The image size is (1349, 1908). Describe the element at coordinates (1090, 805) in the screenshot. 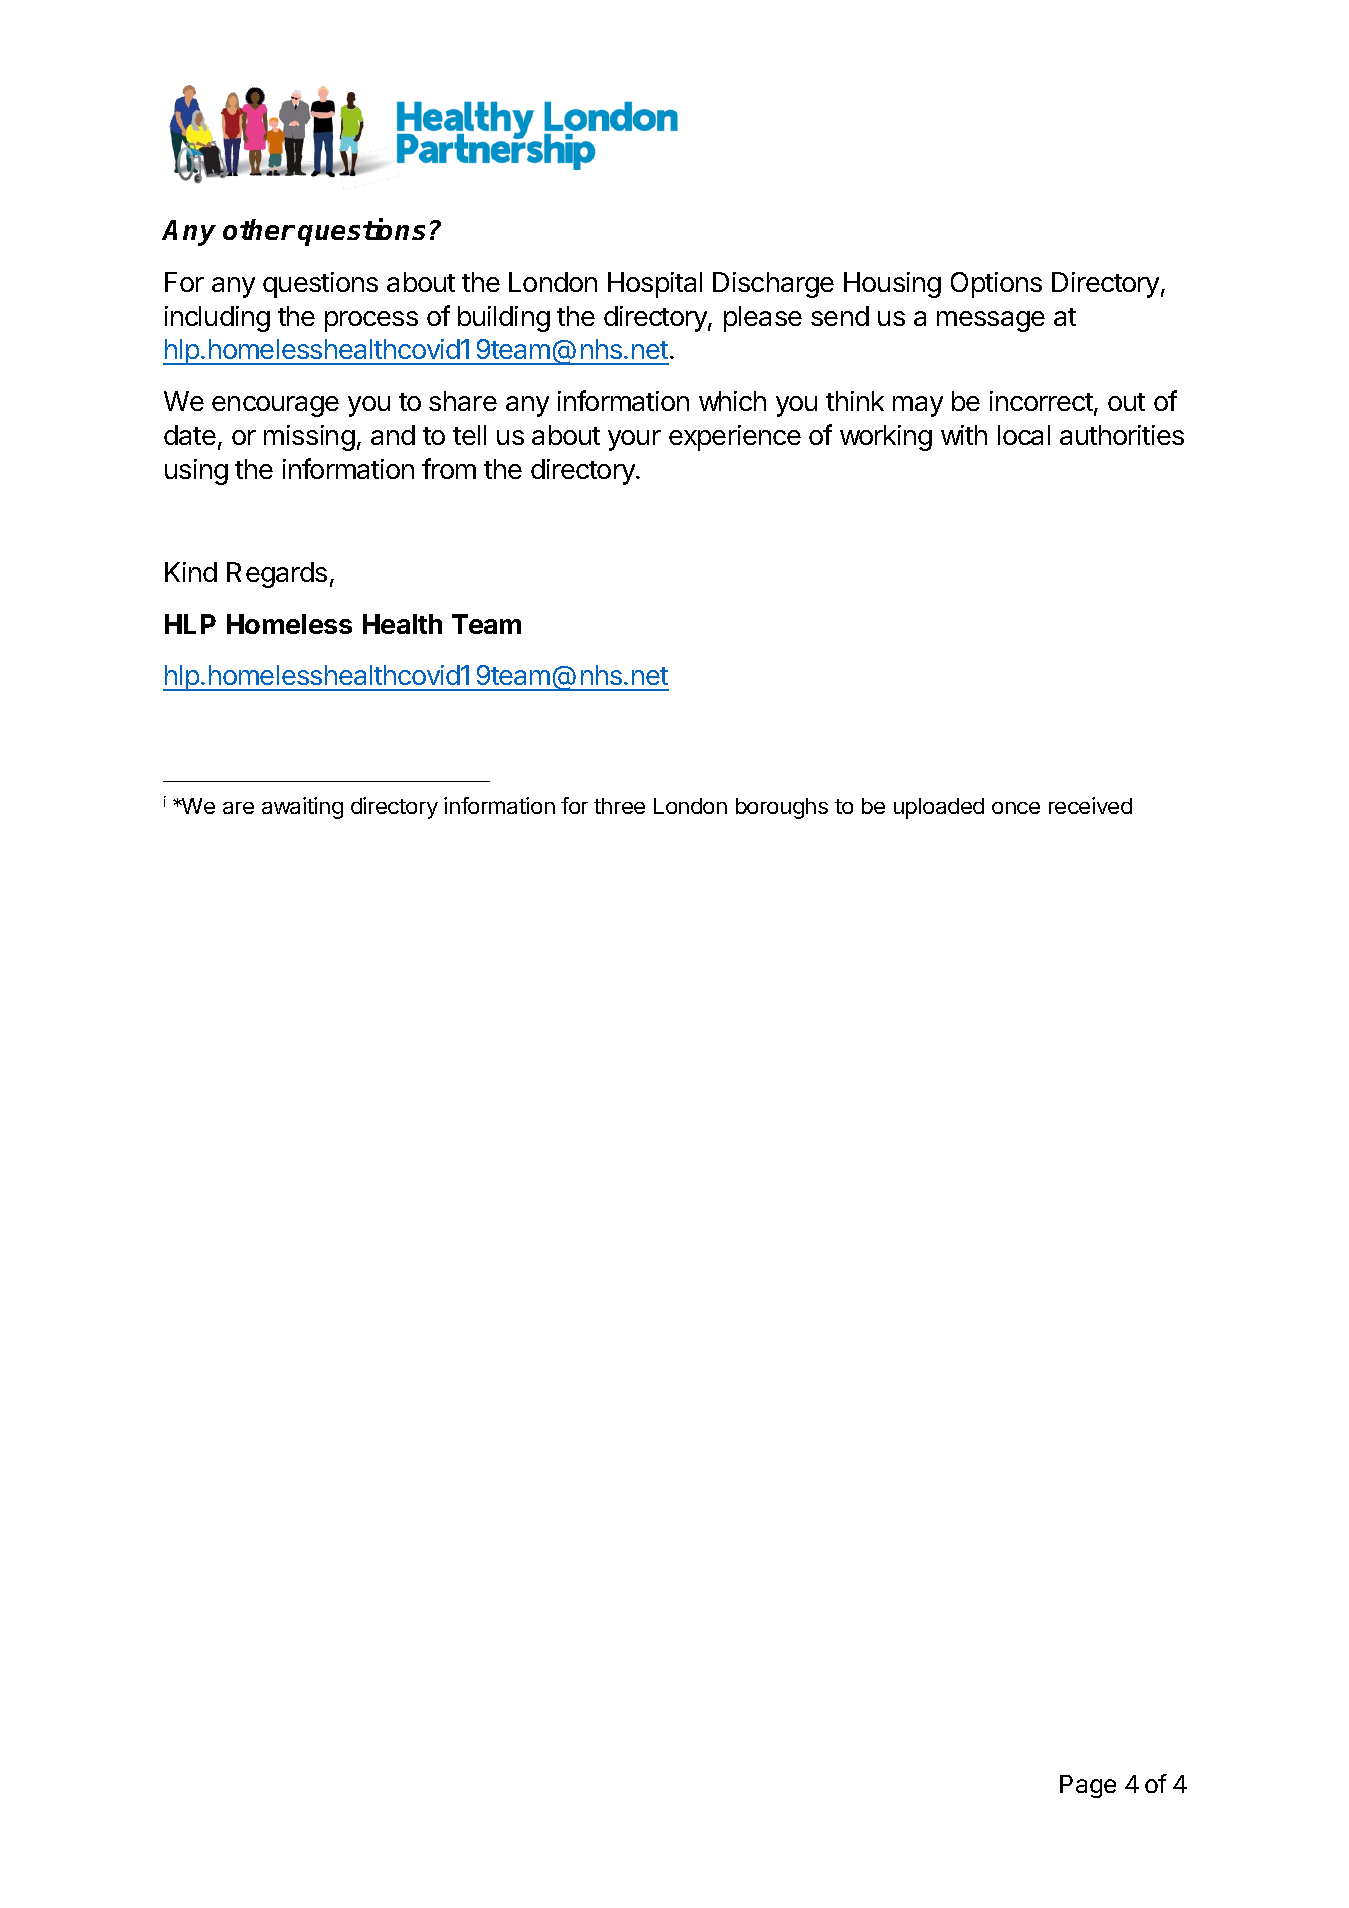

I see `received` at that location.
